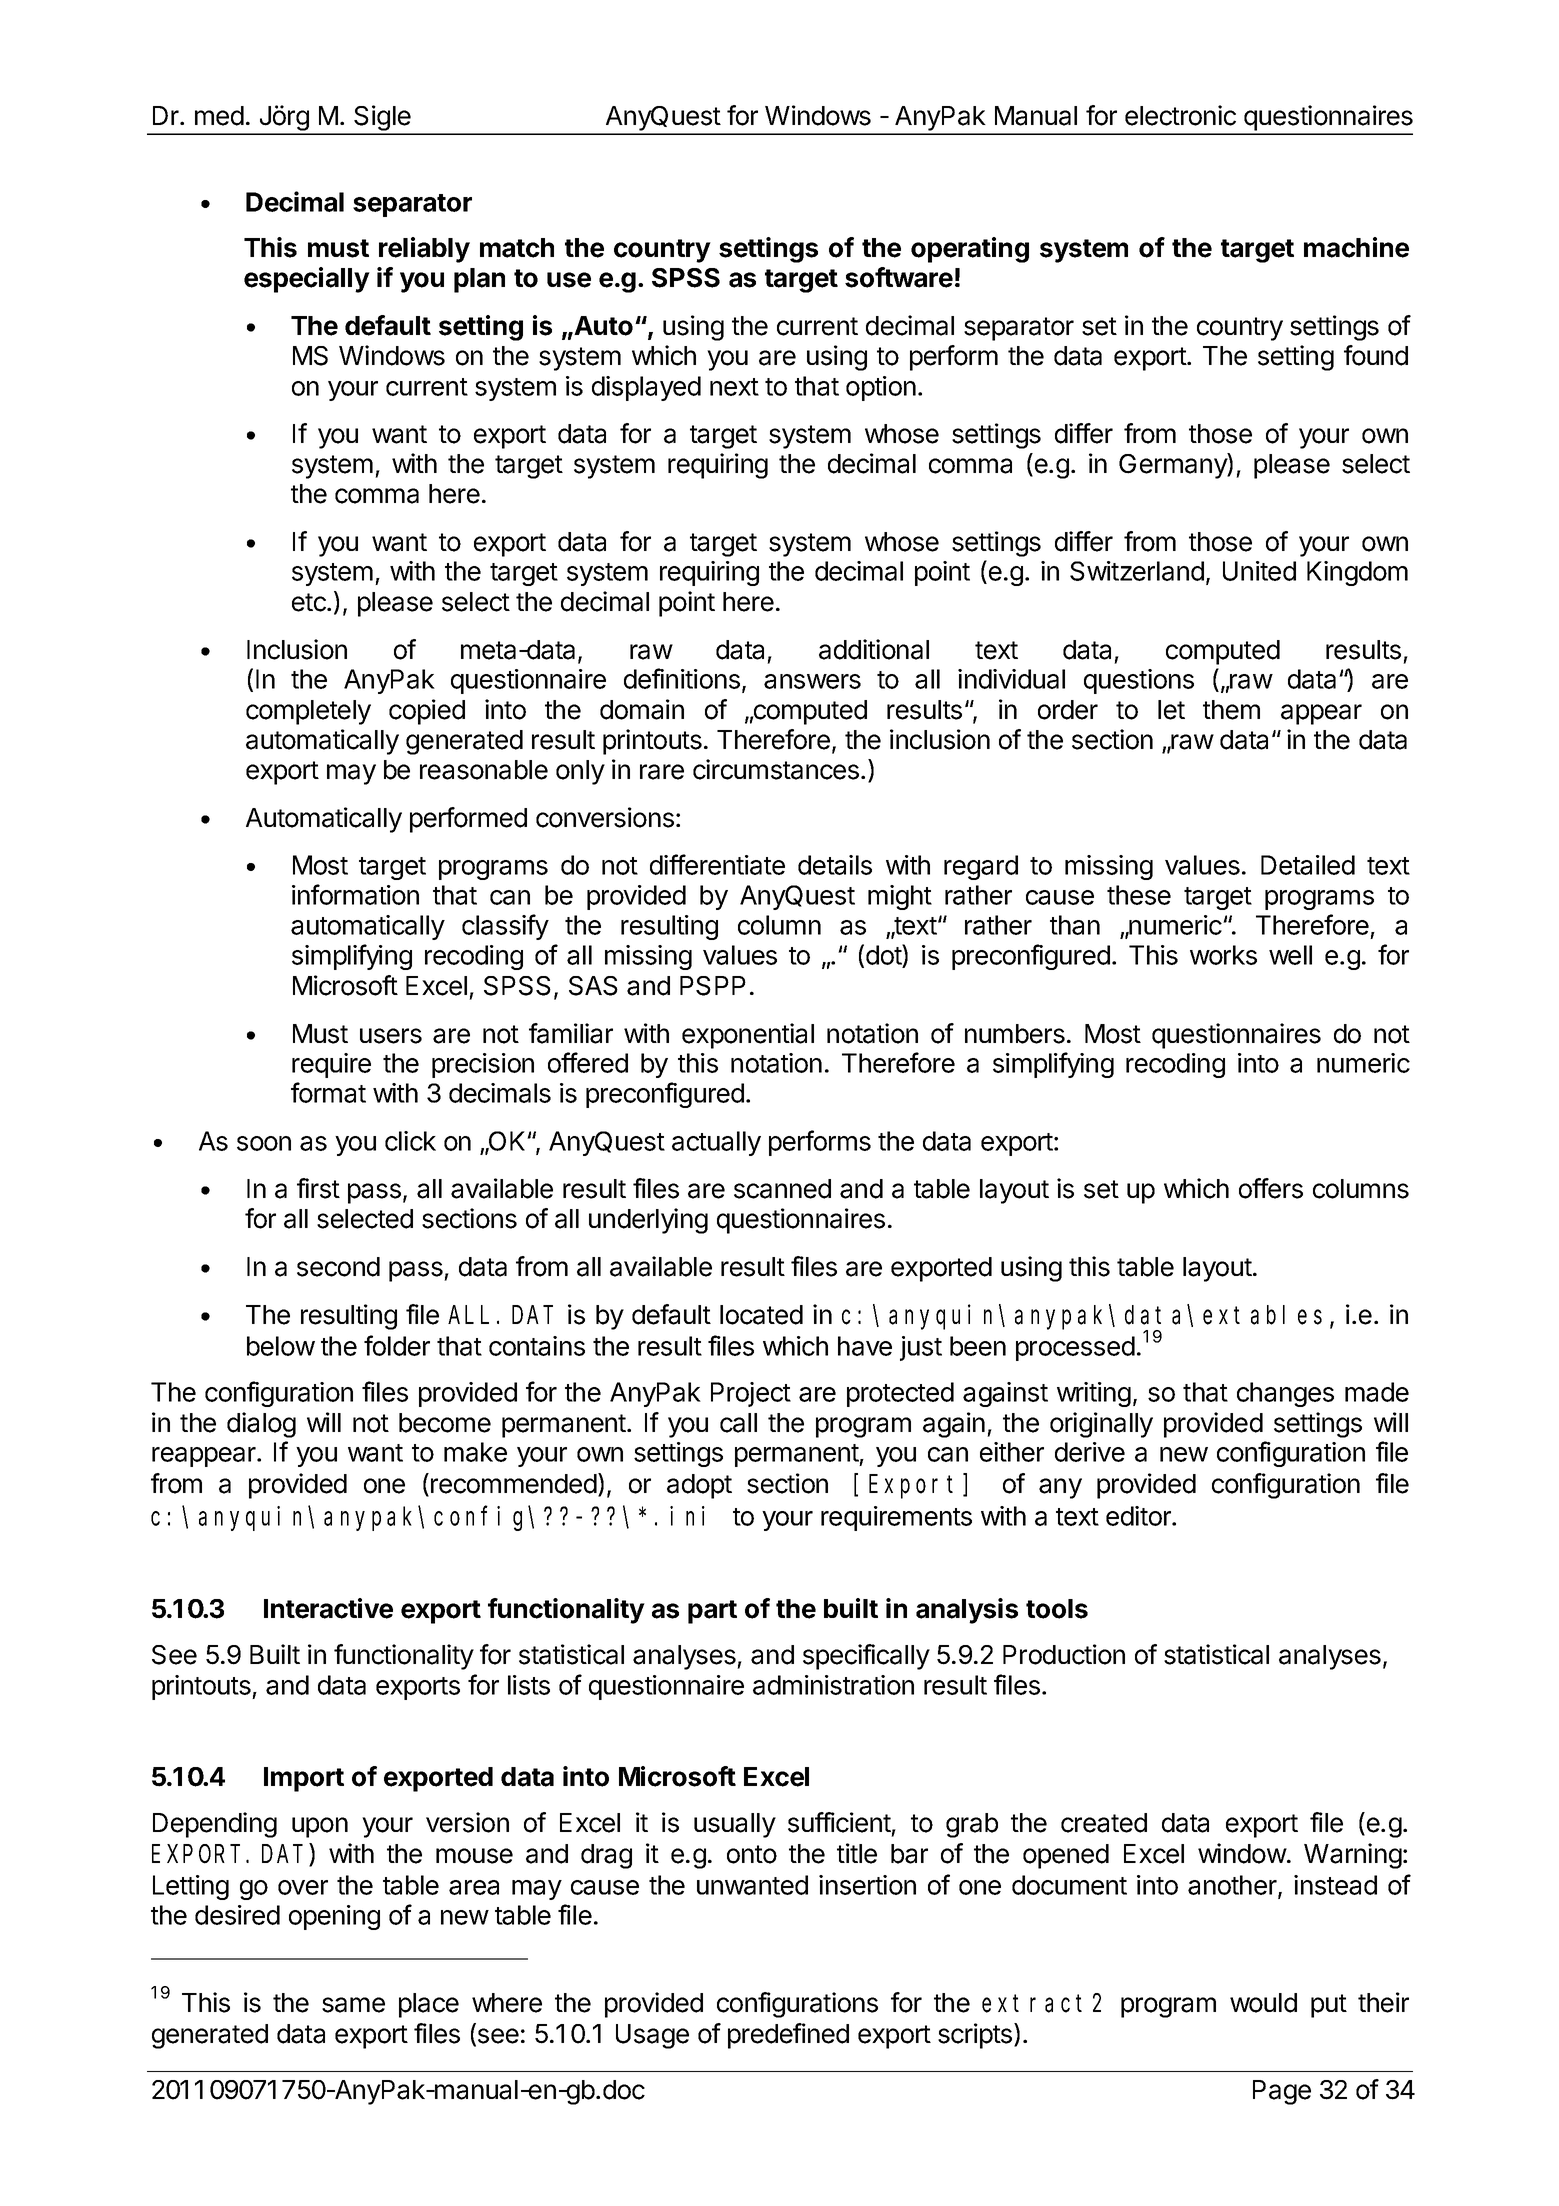 Image resolution: width=1559 pixels, height=2206 pixels. Describe the element at coordinates (899, 277) in the screenshot. I see `software` at that location.
